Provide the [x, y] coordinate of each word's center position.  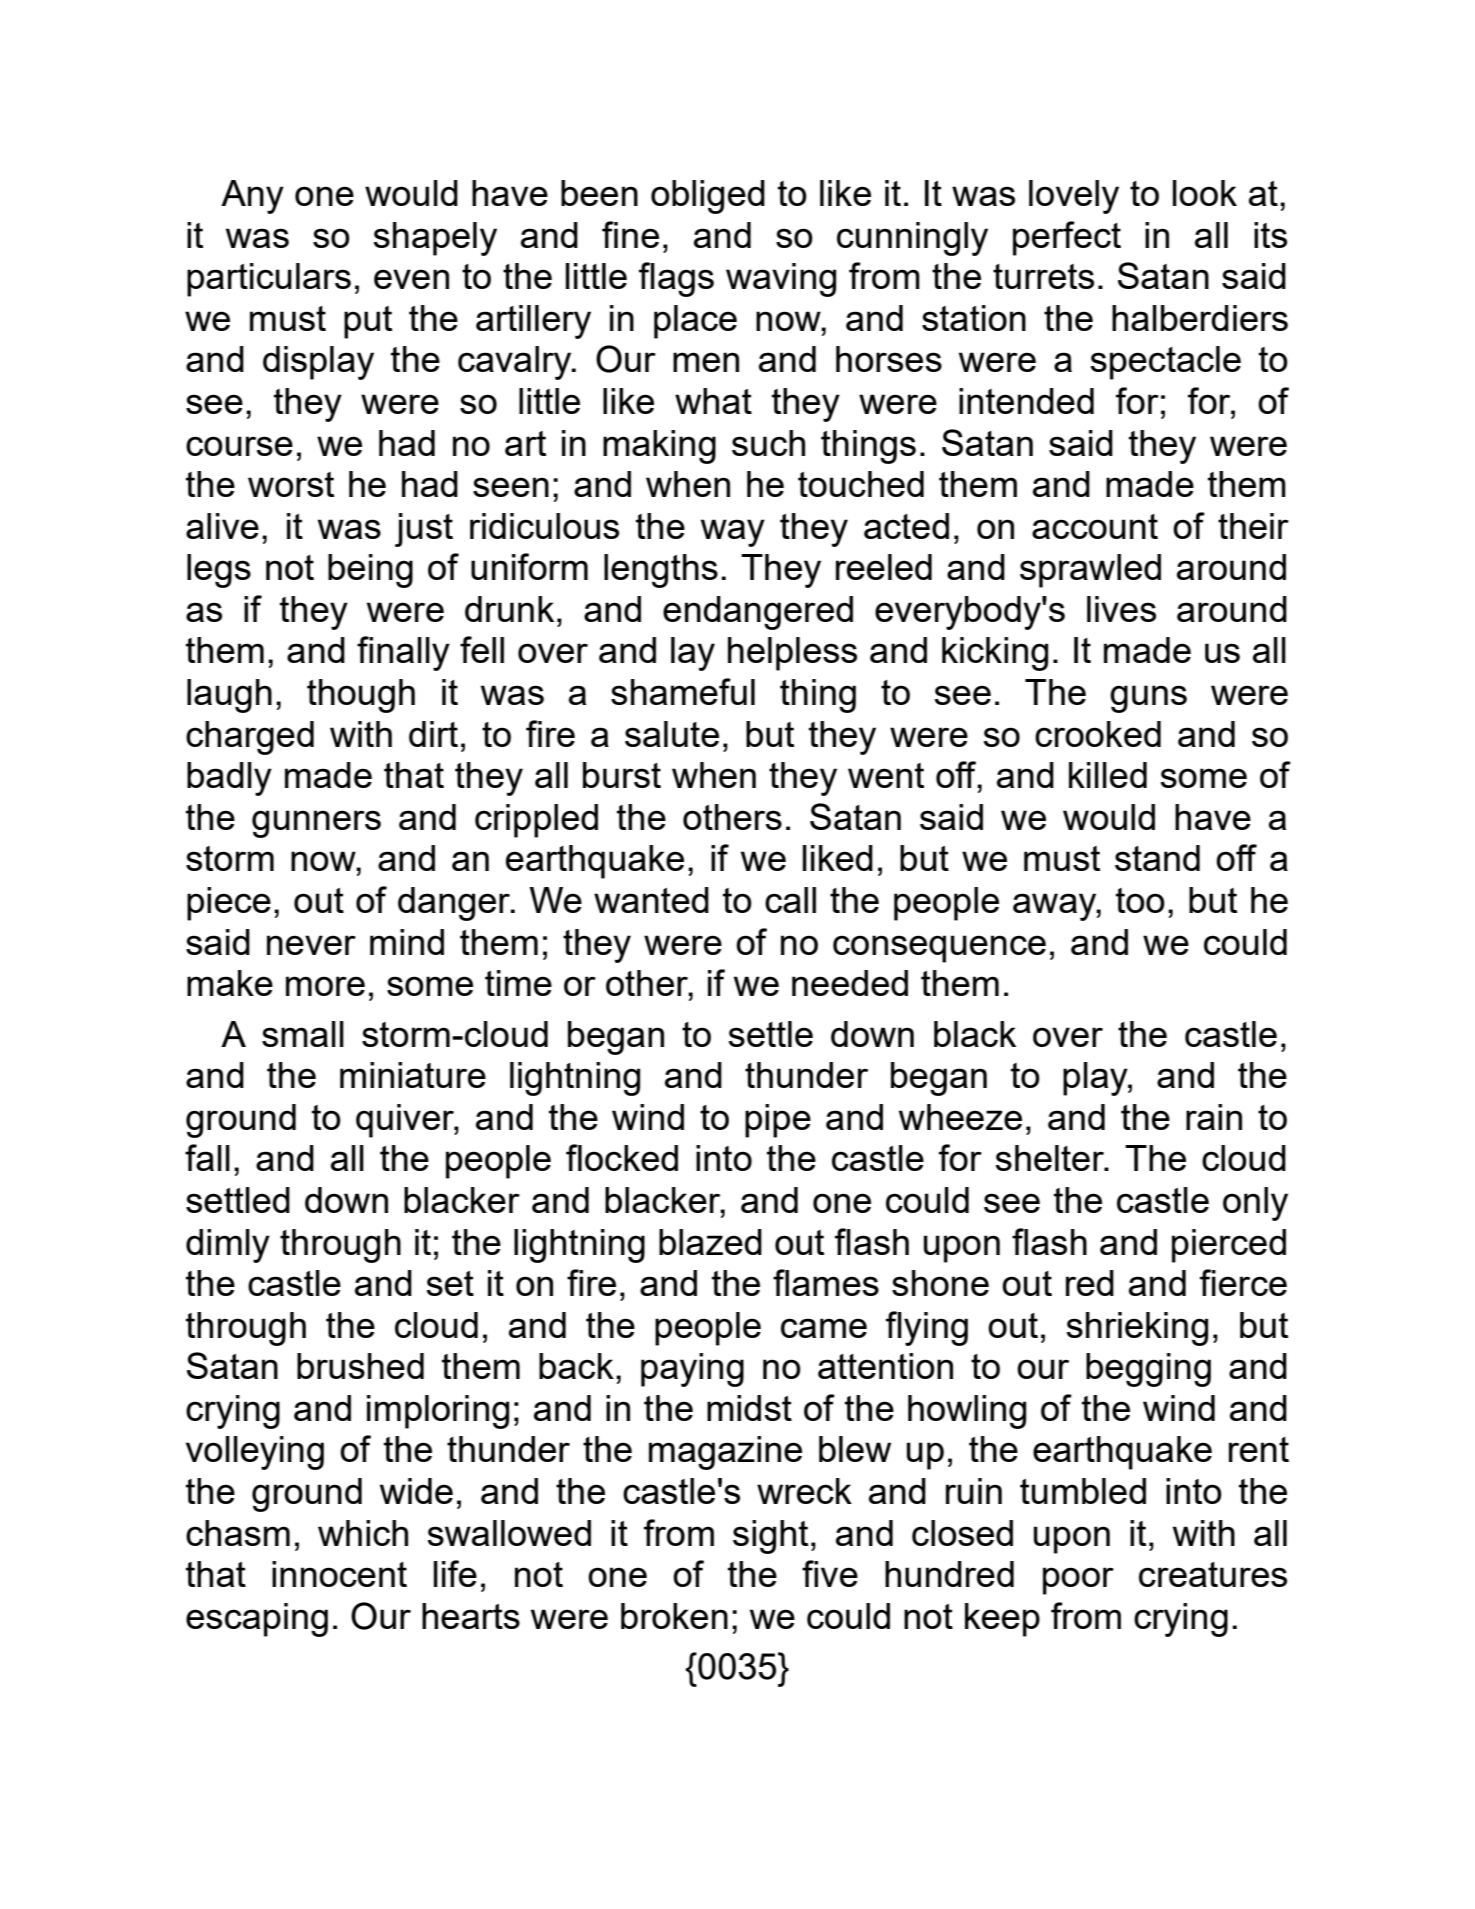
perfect [1067, 238]
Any [252, 197]
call [790, 900]
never [311, 945]
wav [758, 279]
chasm [238, 1533]
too [1140, 900]
